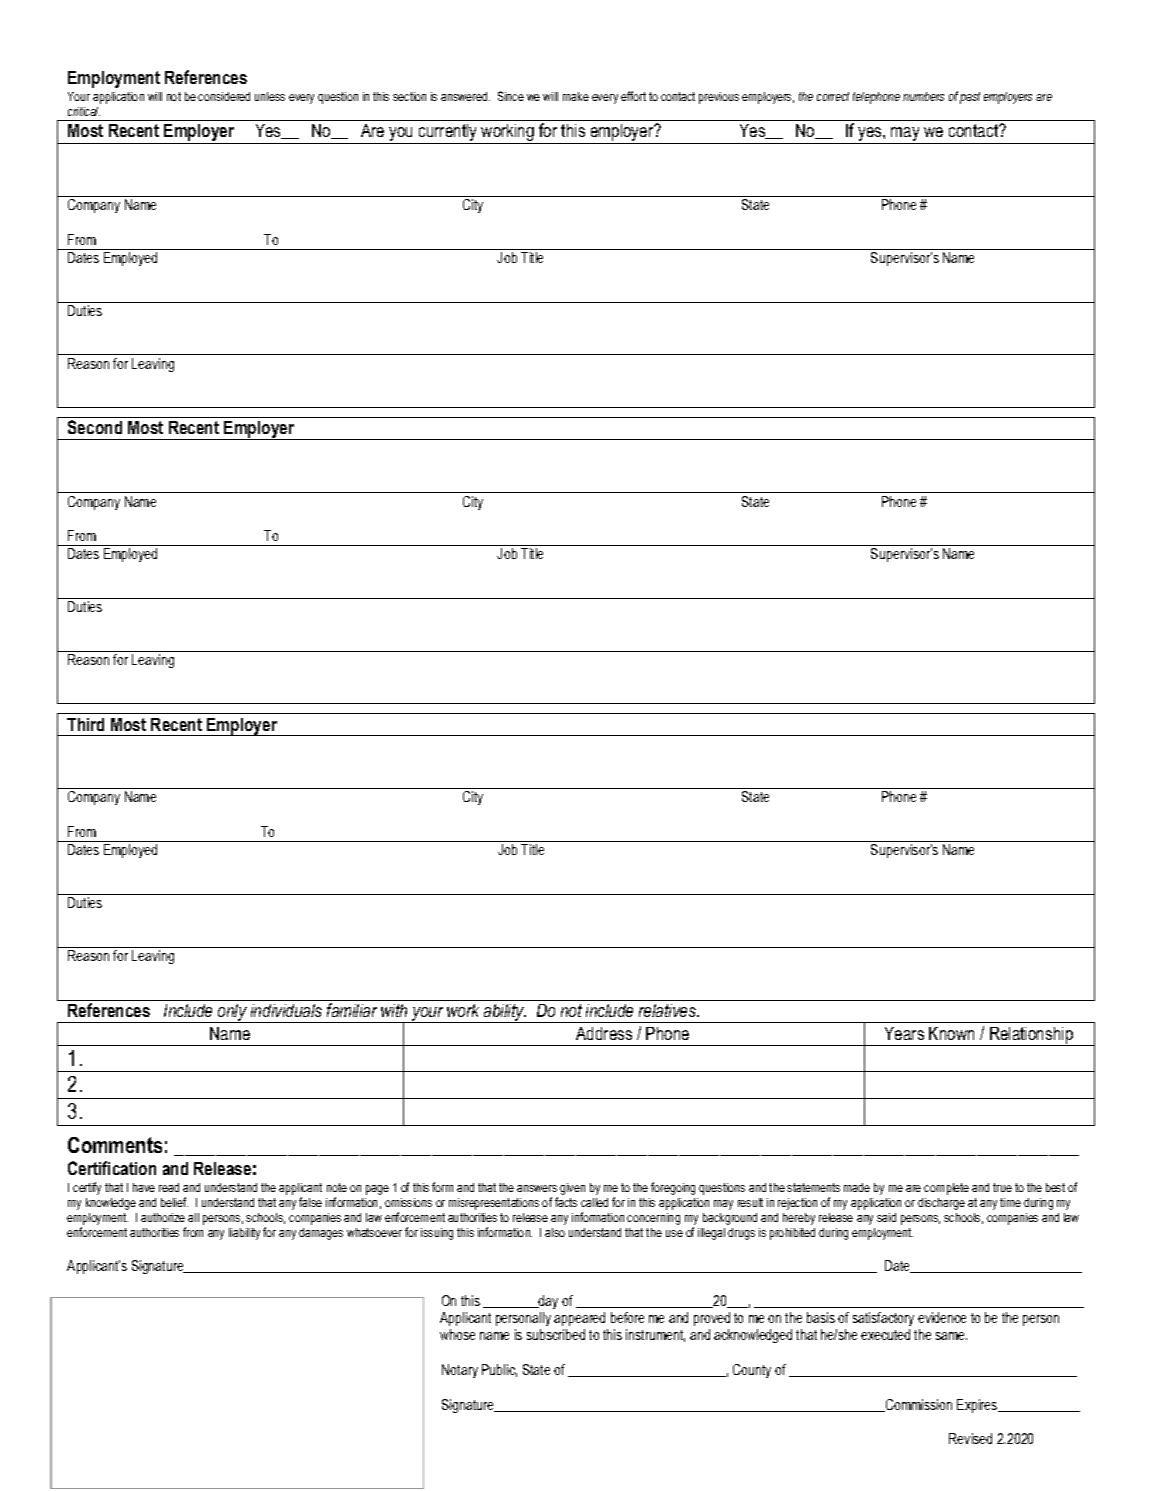 The height and width of the screenshot is (1491, 1152). What do you see at coordinates (951, 1033) in the screenshot?
I see `Known` at bounding box center [951, 1033].
